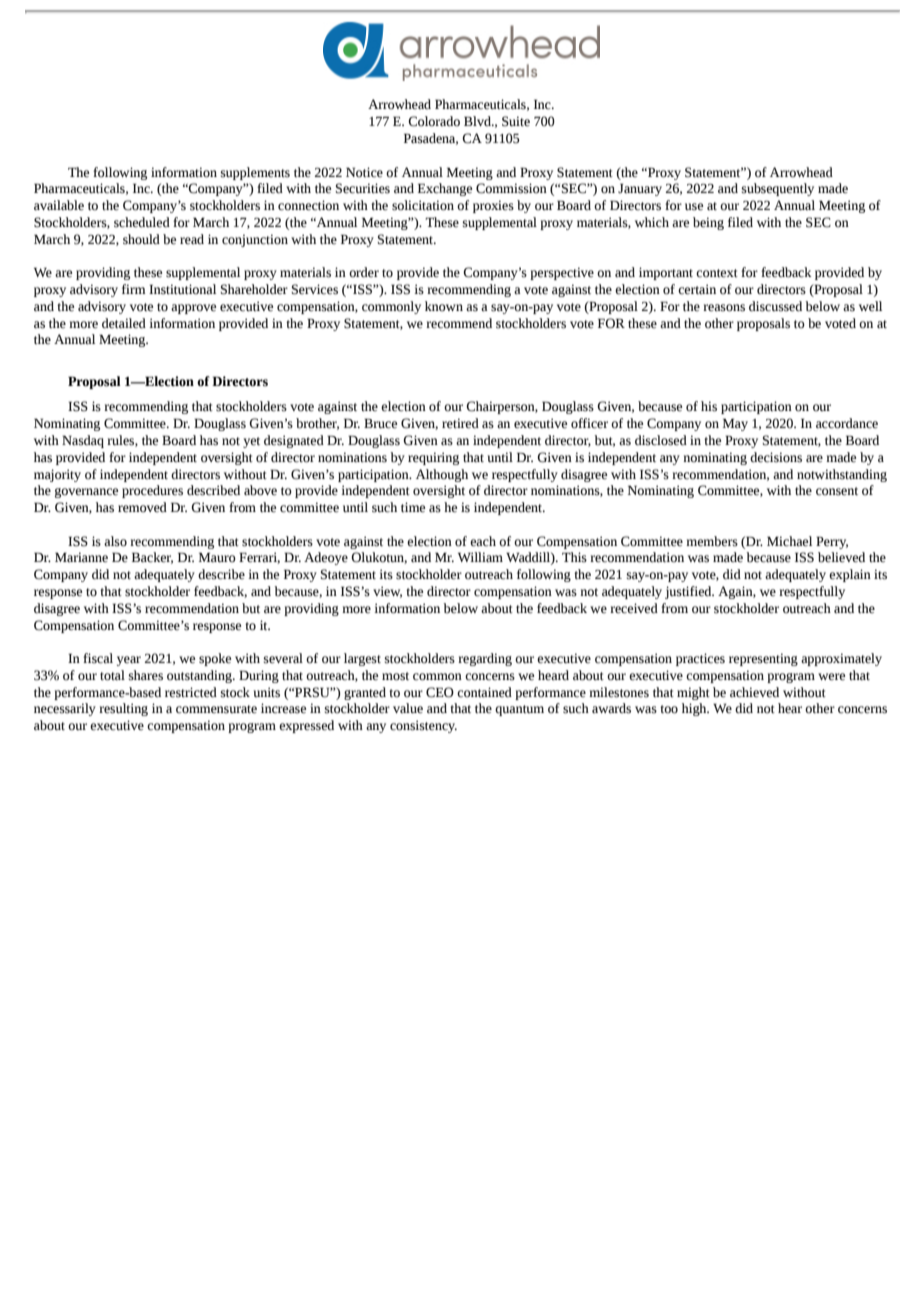 This document has height=1308, width=924. I want to click on supplements, so click(255, 173).
